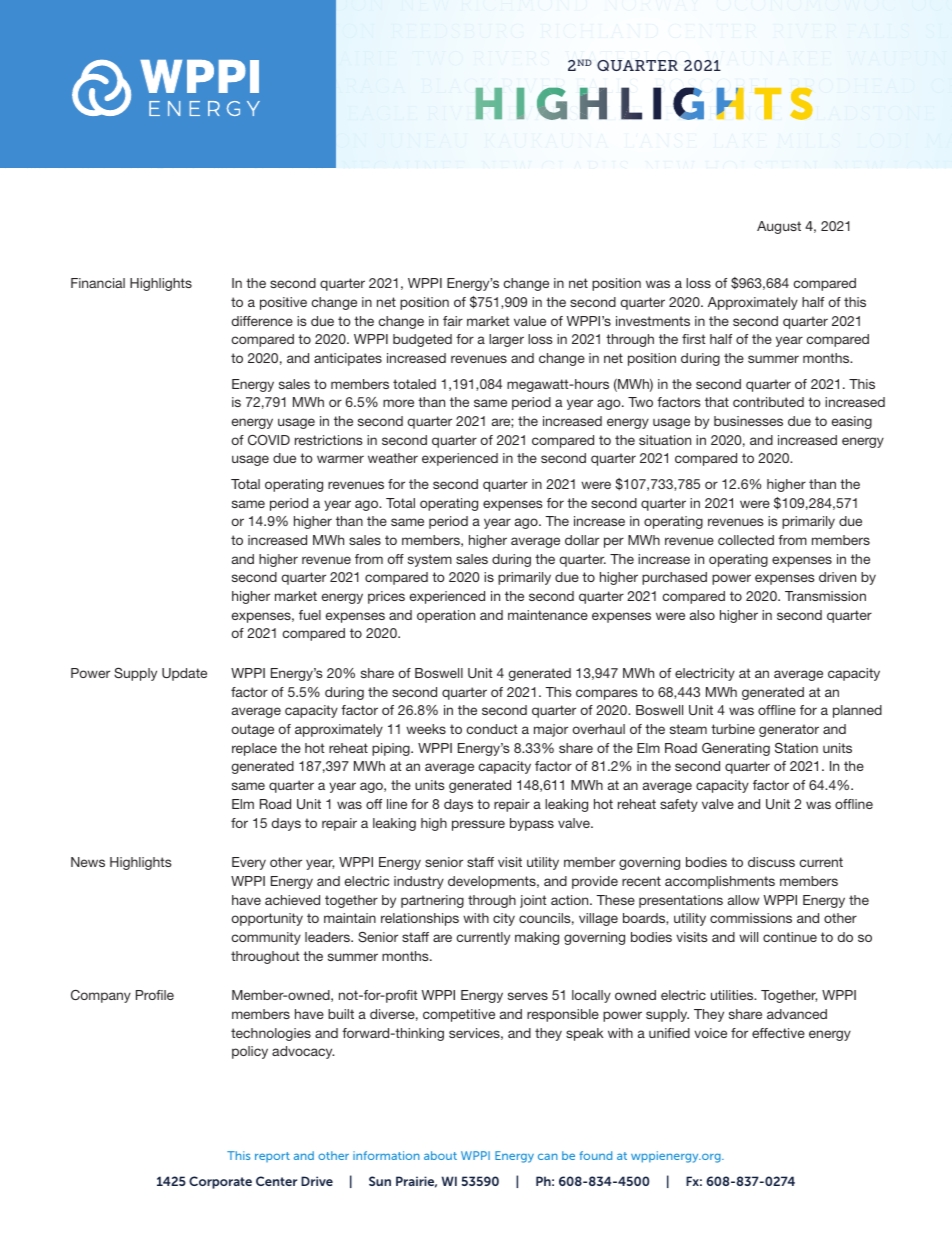 The image size is (952, 1233). I want to click on conduct, so click(492, 729).
